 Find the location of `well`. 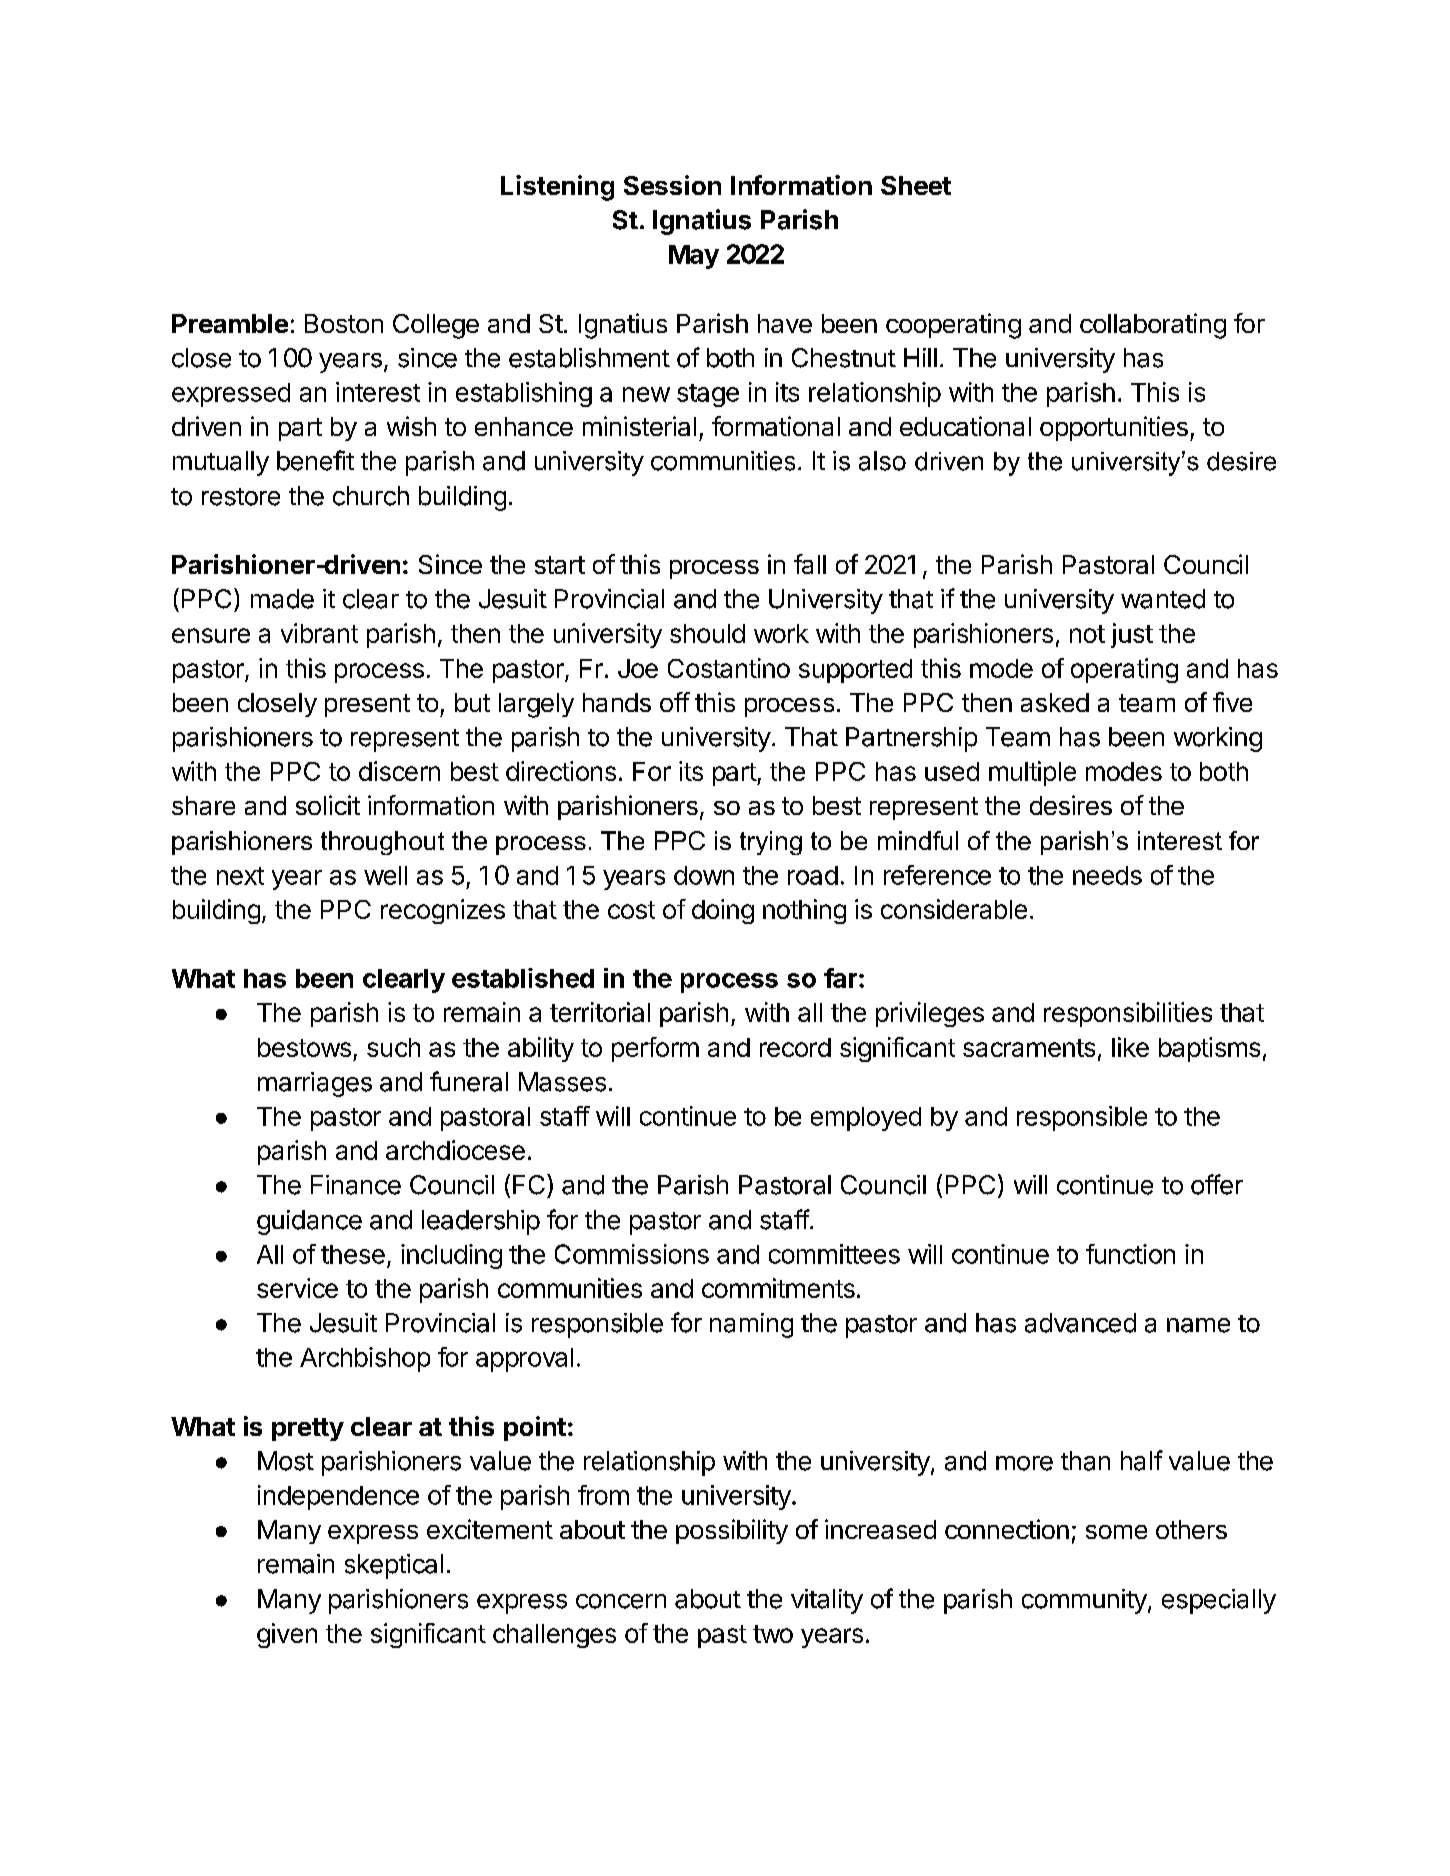

well is located at coordinates (385, 875).
